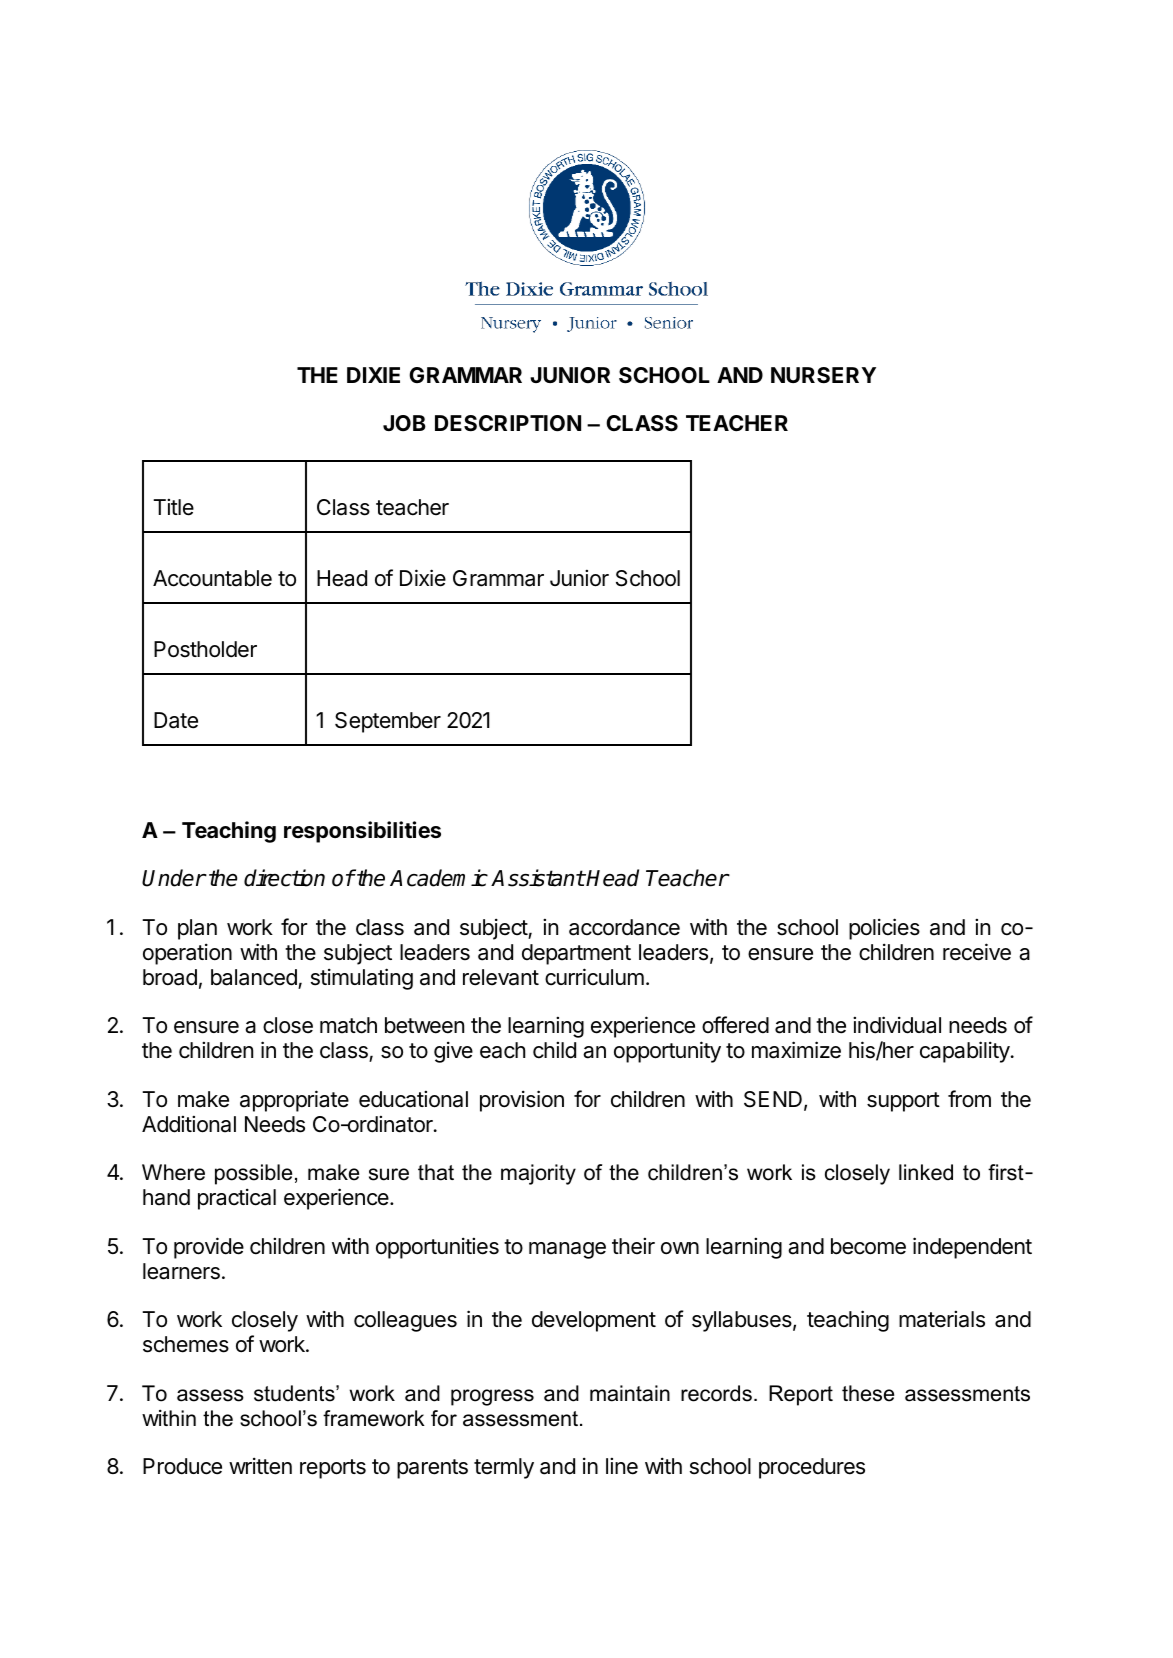 The image size is (1173, 1658). I want to click on linked, so click(926, 1172).
